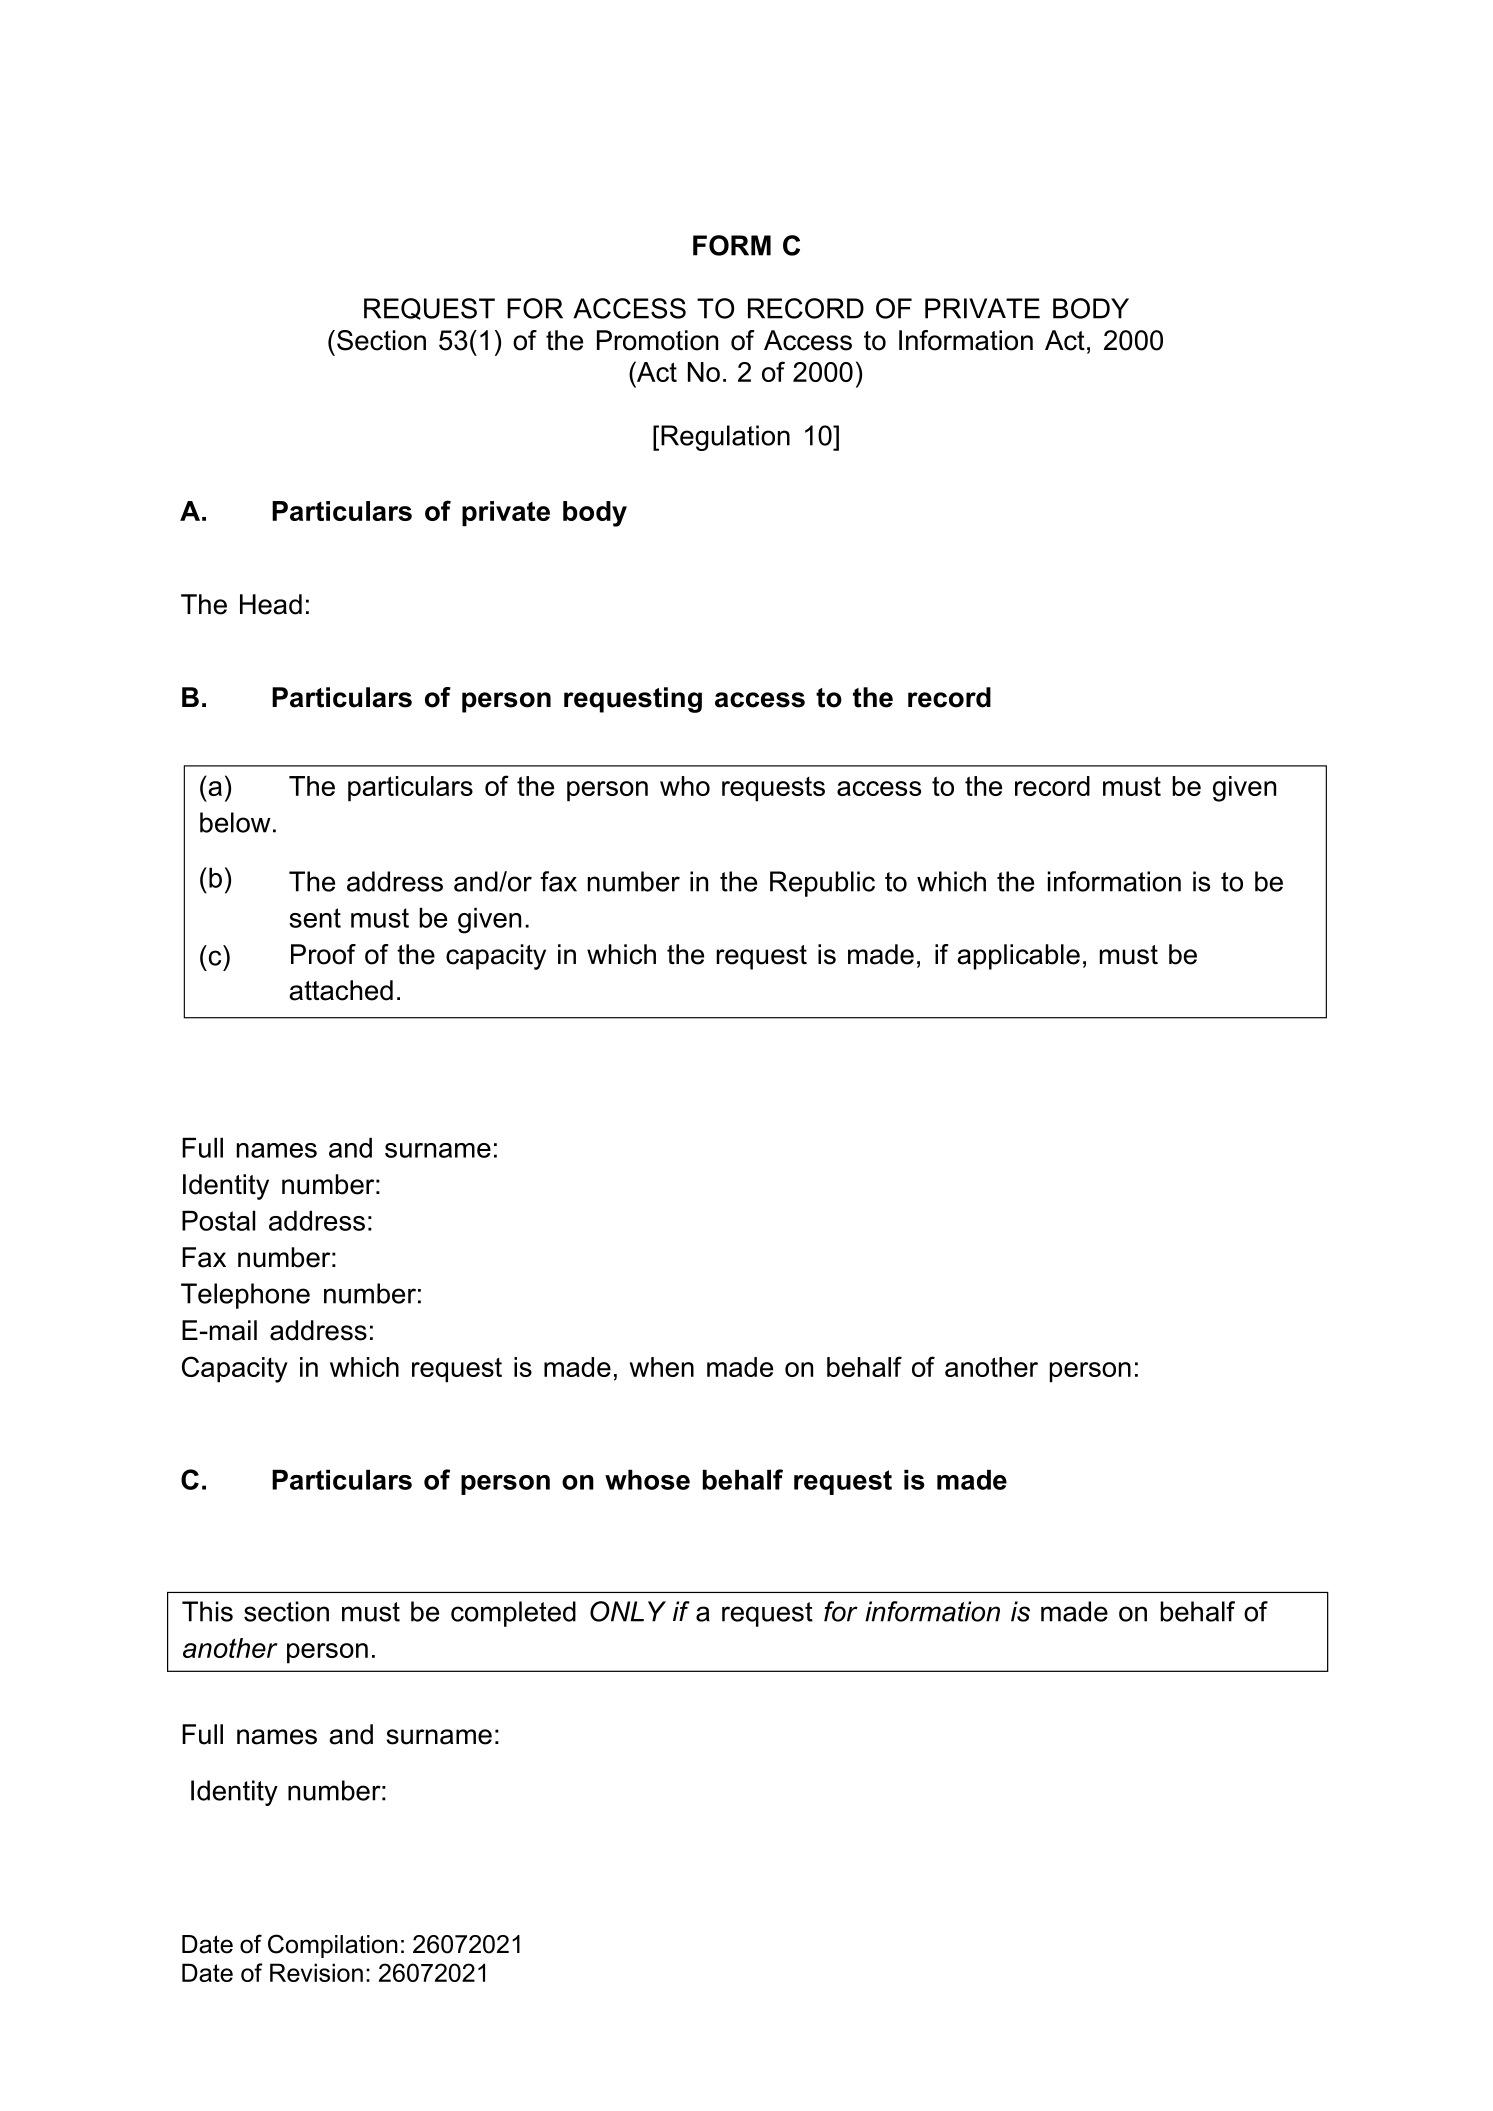 The height and width of the screenshot is (2111, 1493). Describe the element at coordinates (1018, 957) in the screenshot. I see `applicable` at that location.
